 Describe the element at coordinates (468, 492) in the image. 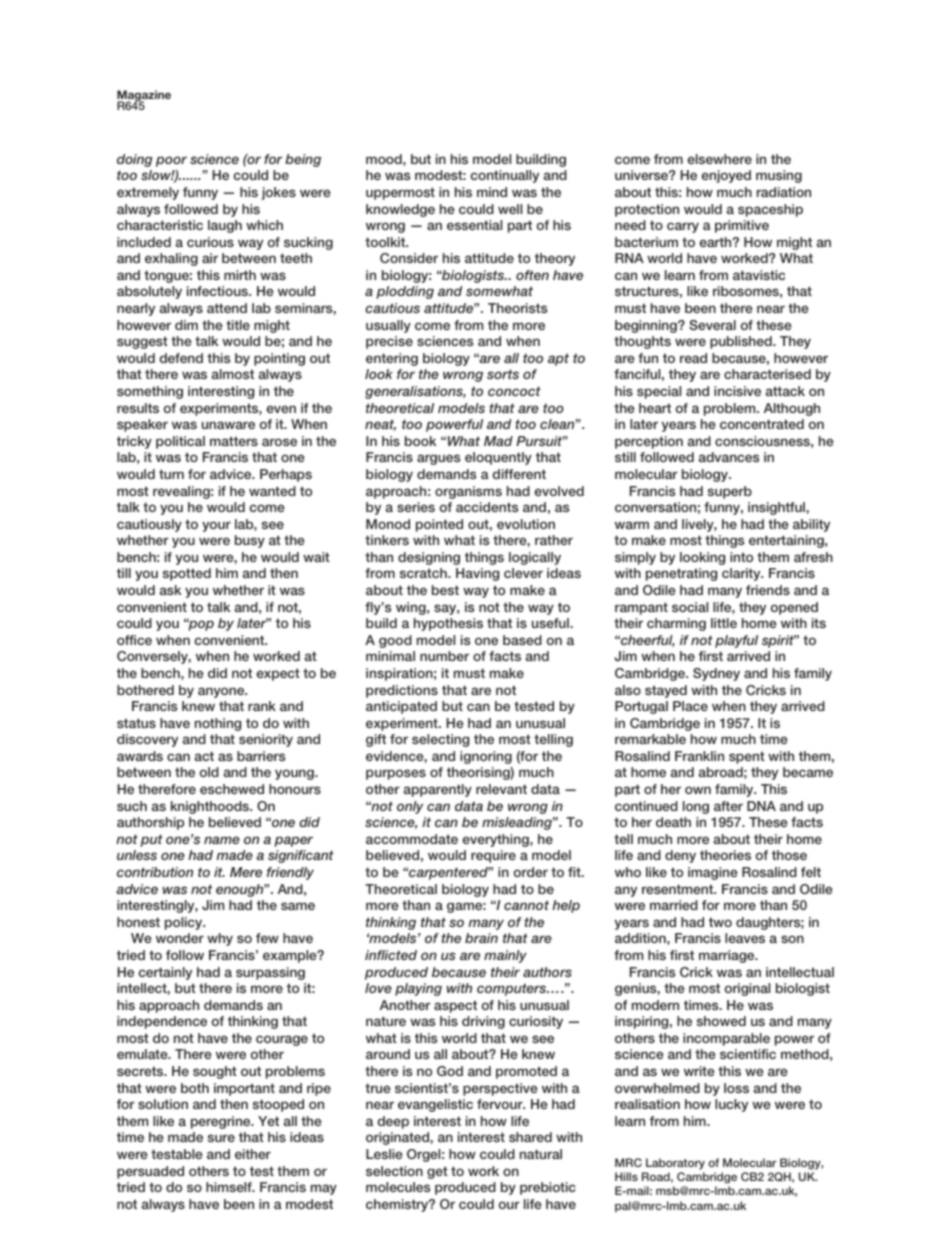

I see `organisms` at that location.
